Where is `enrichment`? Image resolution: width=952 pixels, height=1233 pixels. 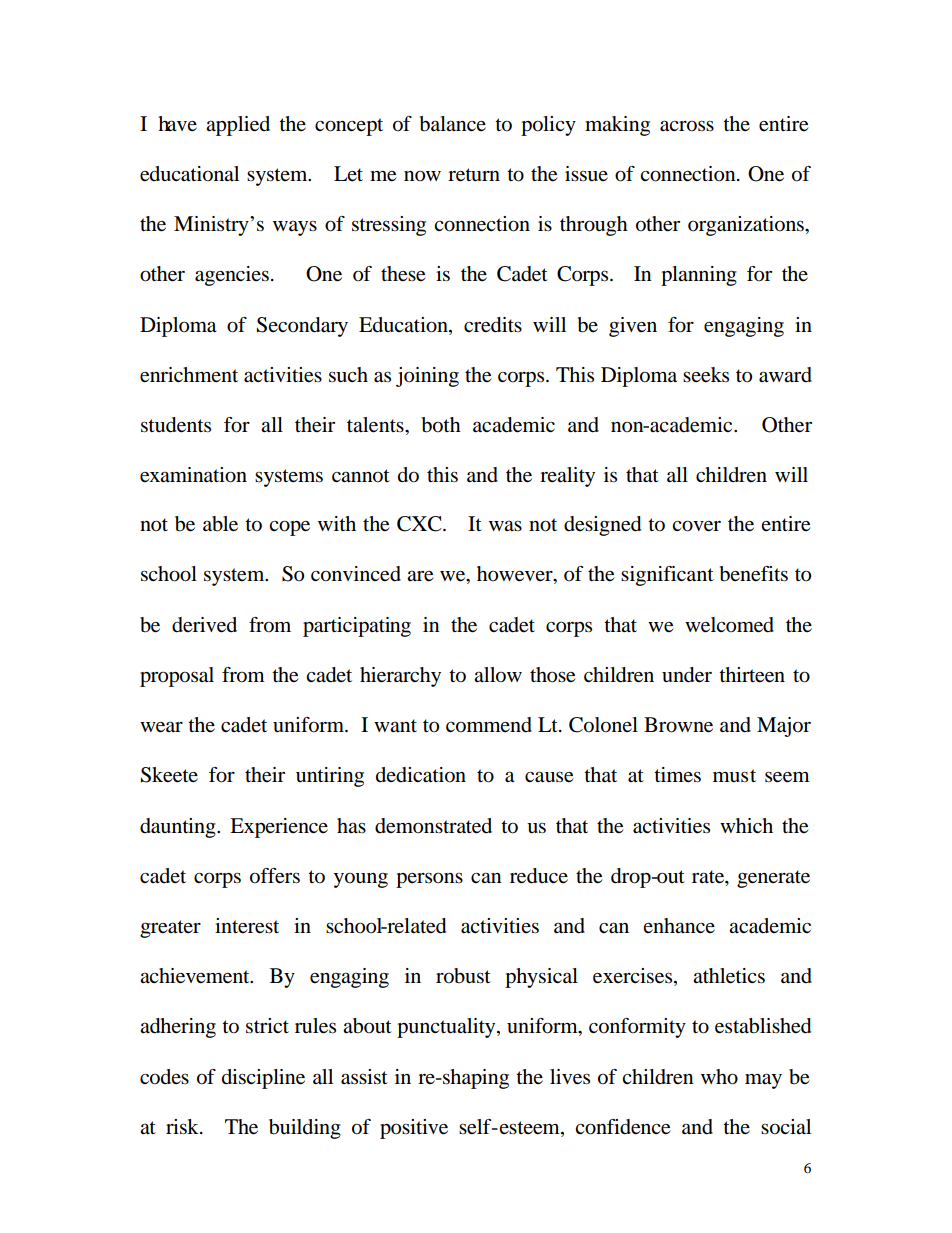 enrichment is located at coordinates (189, 375).
